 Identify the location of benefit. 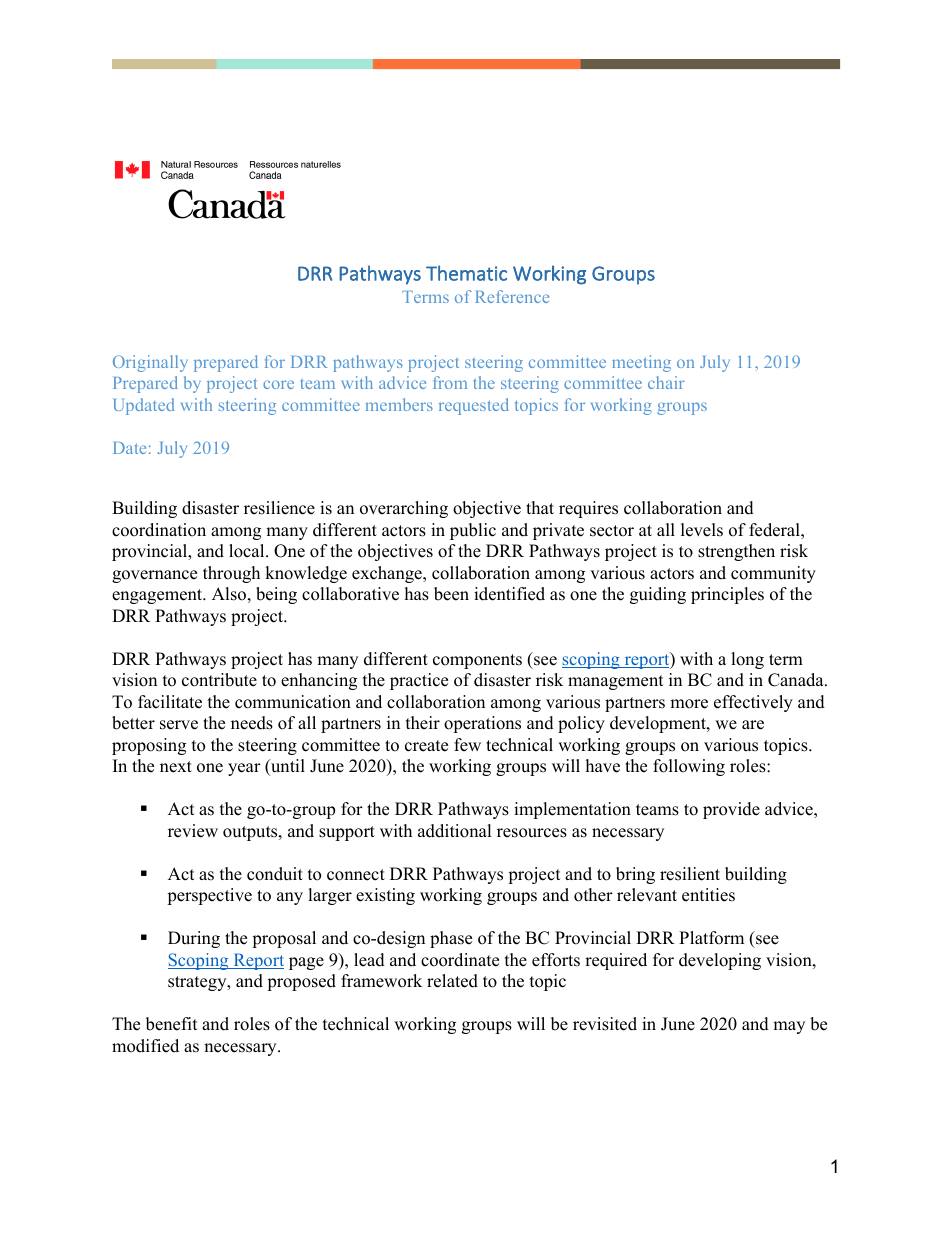
(172, 1024).
